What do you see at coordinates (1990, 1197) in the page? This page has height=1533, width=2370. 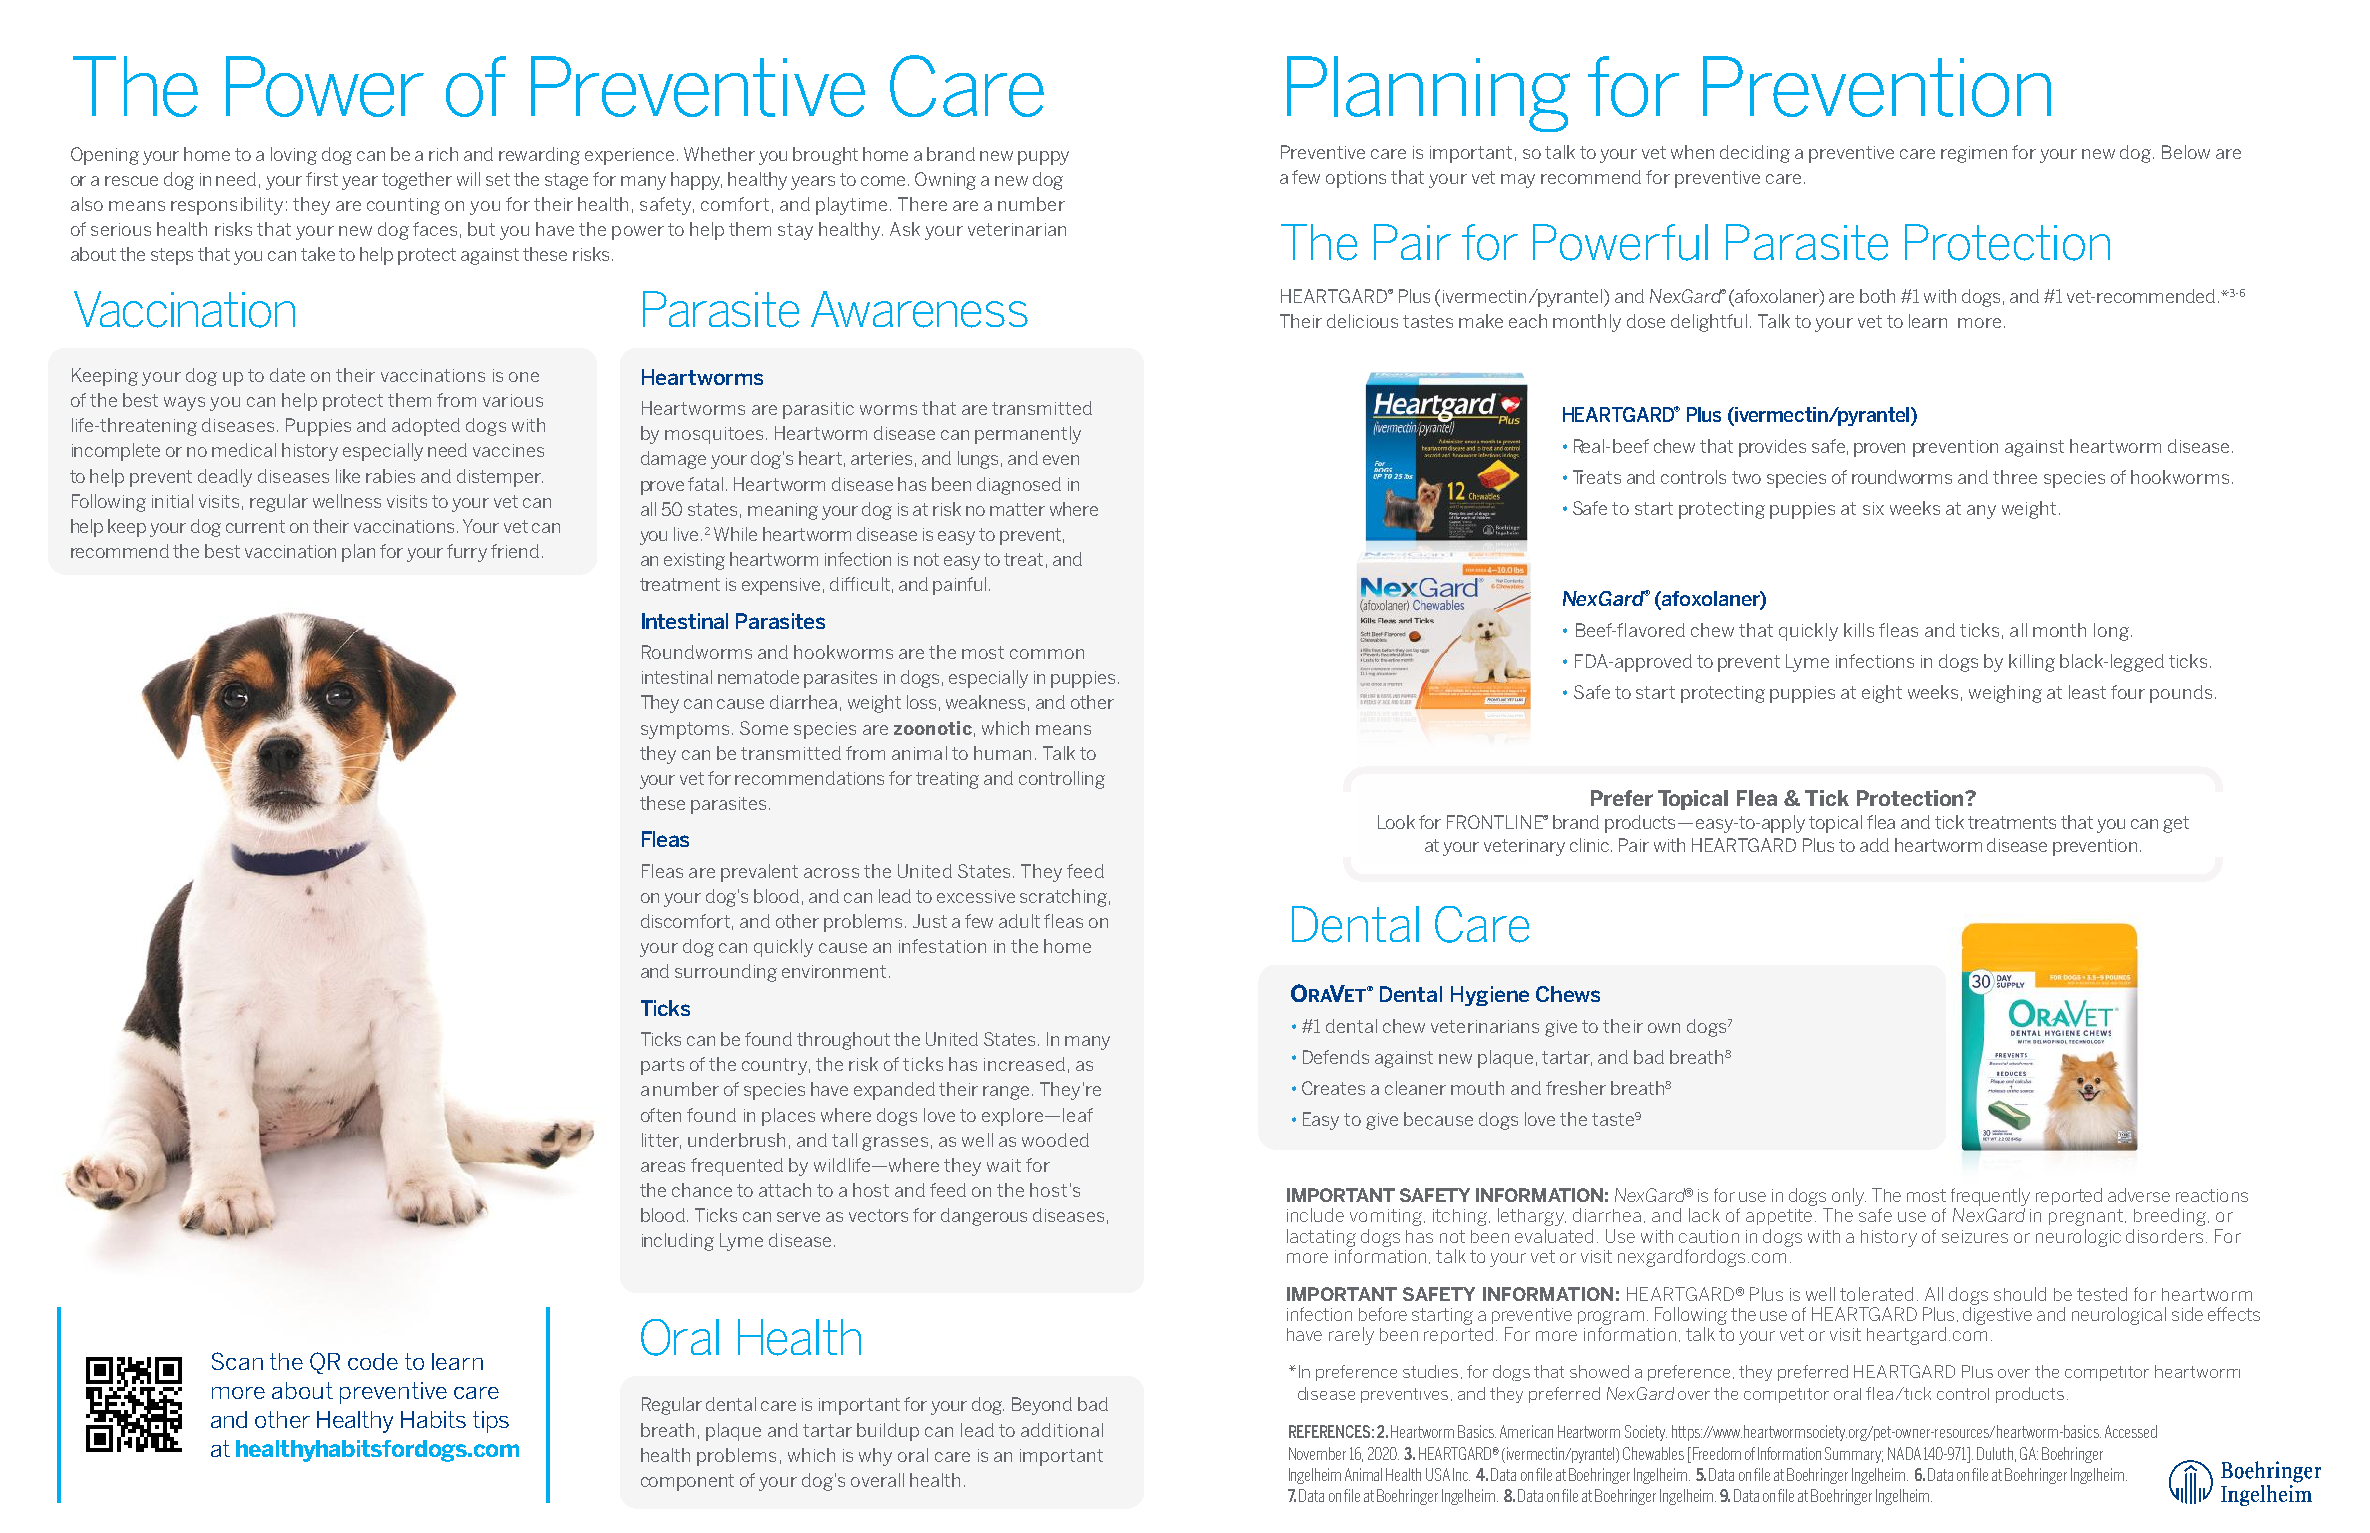 I see `frequently` at bounding box center [1990, 1197].
